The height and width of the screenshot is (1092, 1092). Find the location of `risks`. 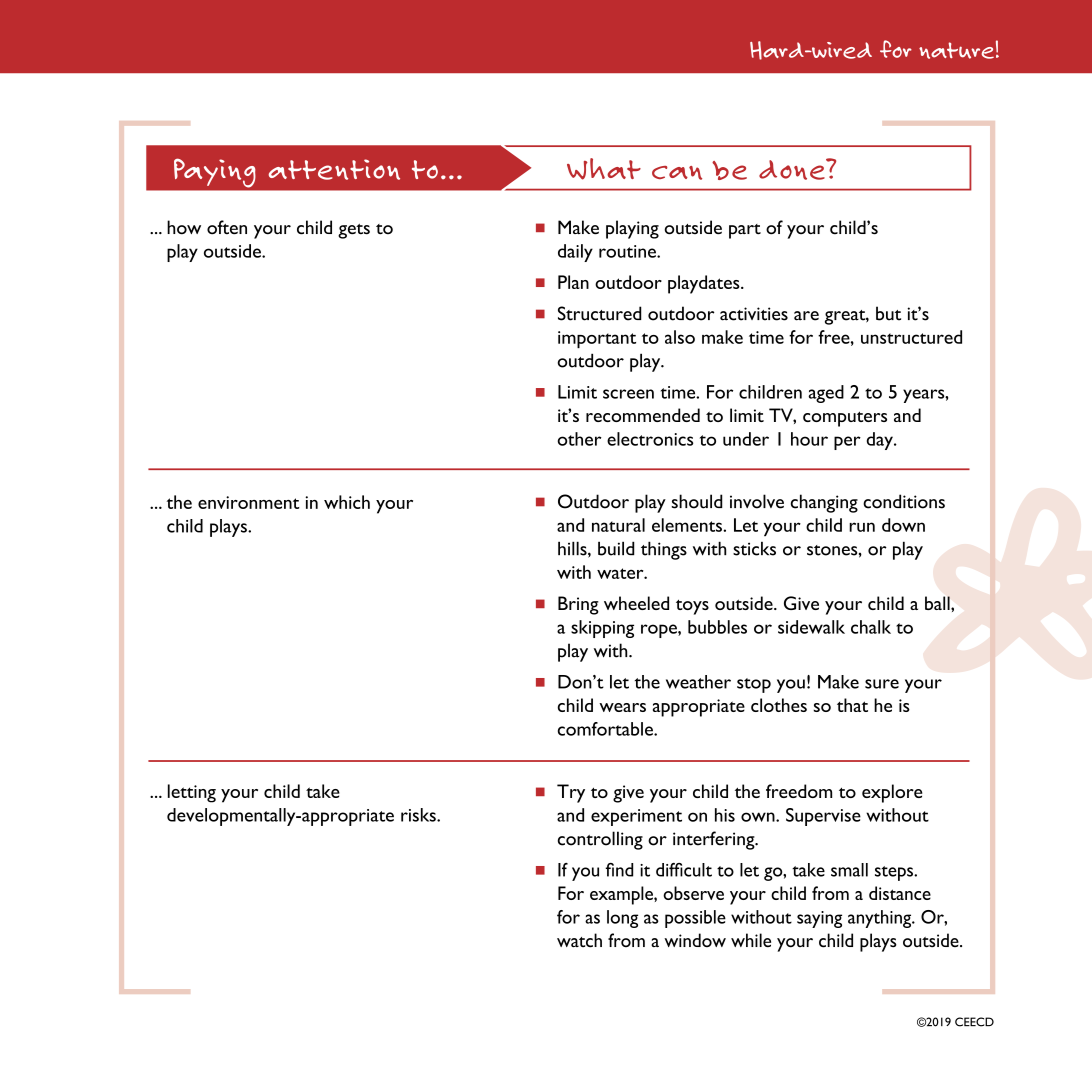

risks is located at coordinates (419, 815).
